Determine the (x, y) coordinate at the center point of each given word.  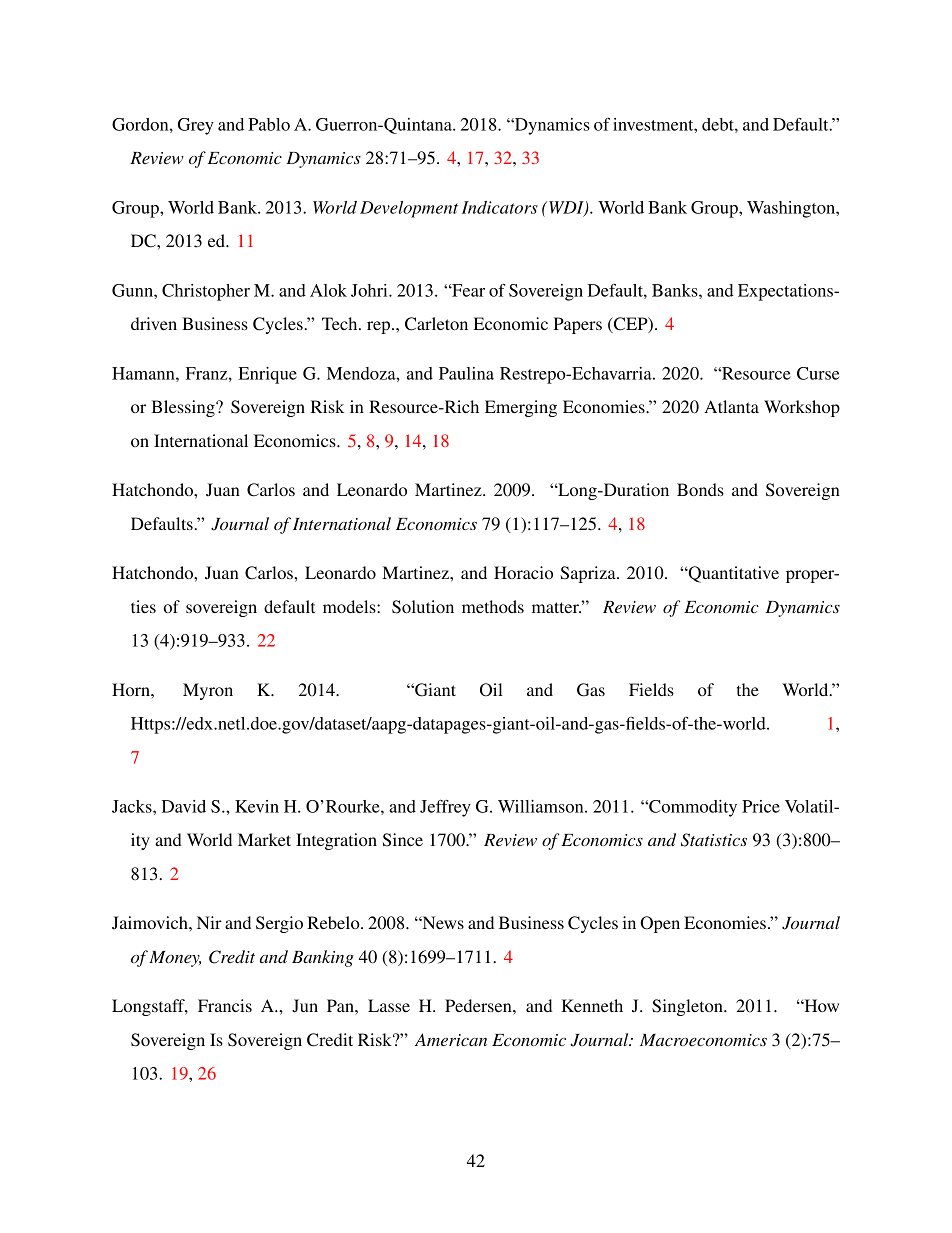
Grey (196, 126)
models (350, 606)
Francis (225, 1005)
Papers (578, 325)
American (451, 1039)
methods (493, 606)
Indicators (500, 207)
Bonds (700, 489)
